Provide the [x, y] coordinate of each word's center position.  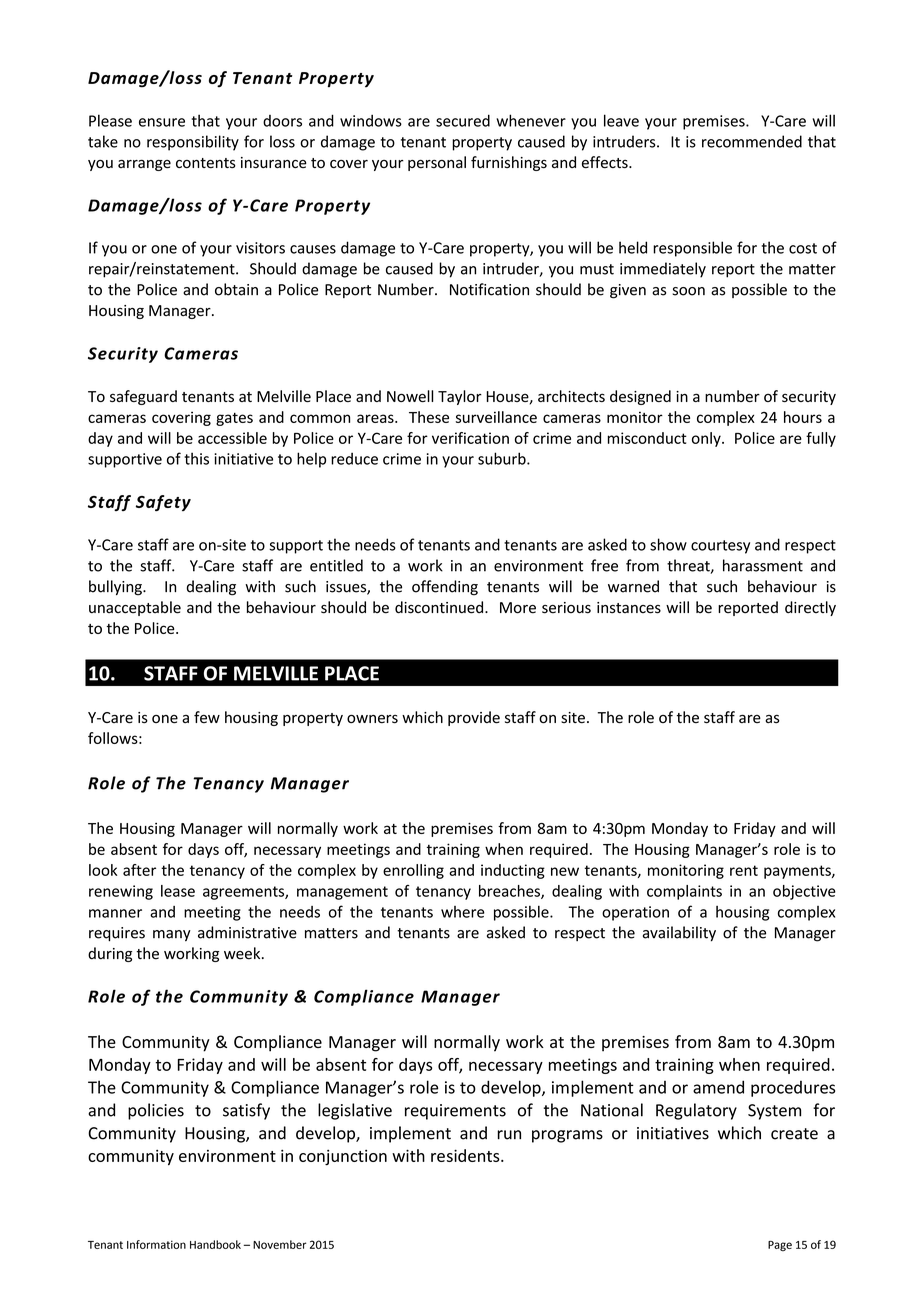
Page [780, 1246]
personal [437, 163]
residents [466, 1155]
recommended [752, 141]
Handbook [215, 1244]
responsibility [193, 143]
